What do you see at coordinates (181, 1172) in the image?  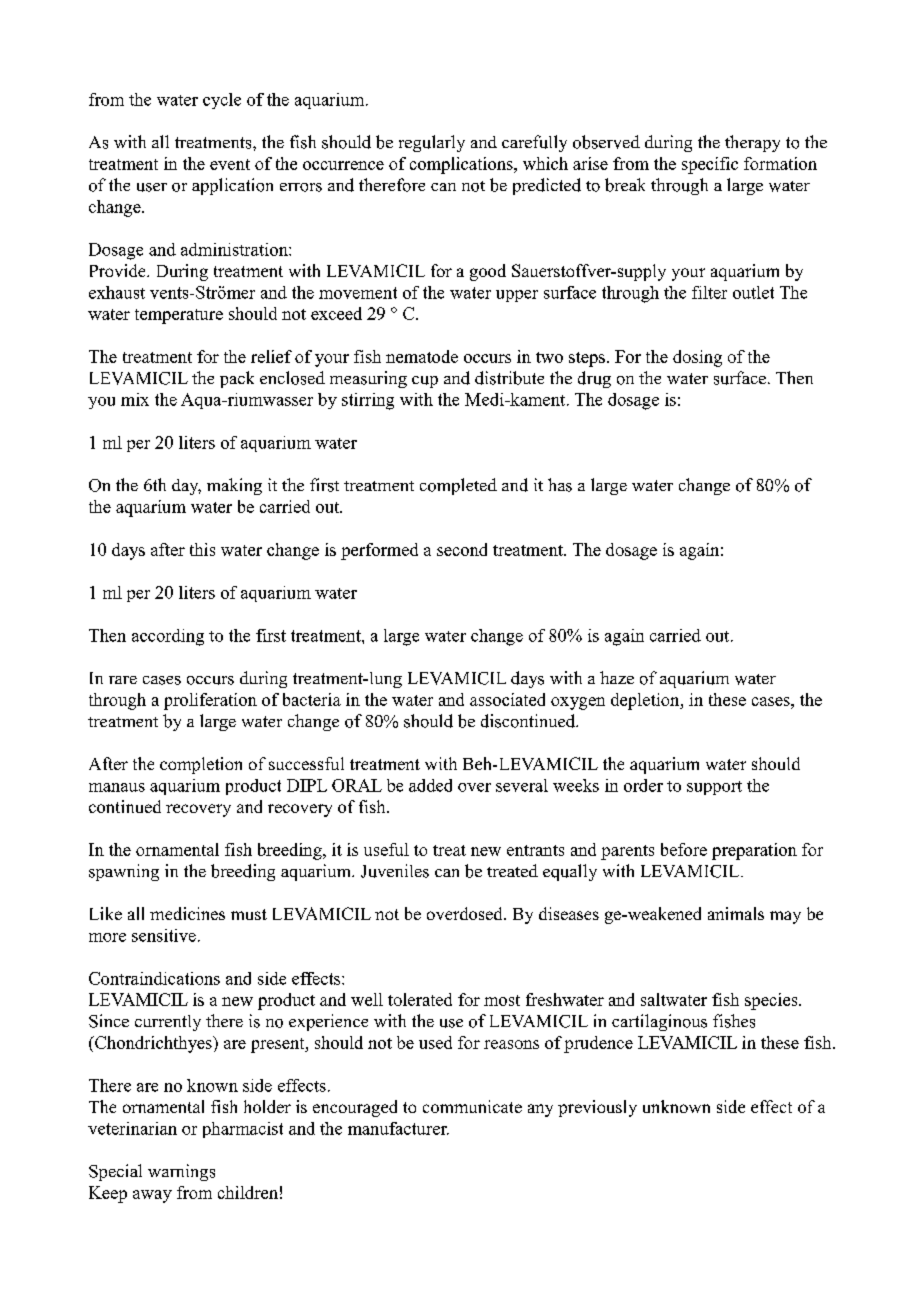 I see `warnings` at bounding box center [181, 1172].
